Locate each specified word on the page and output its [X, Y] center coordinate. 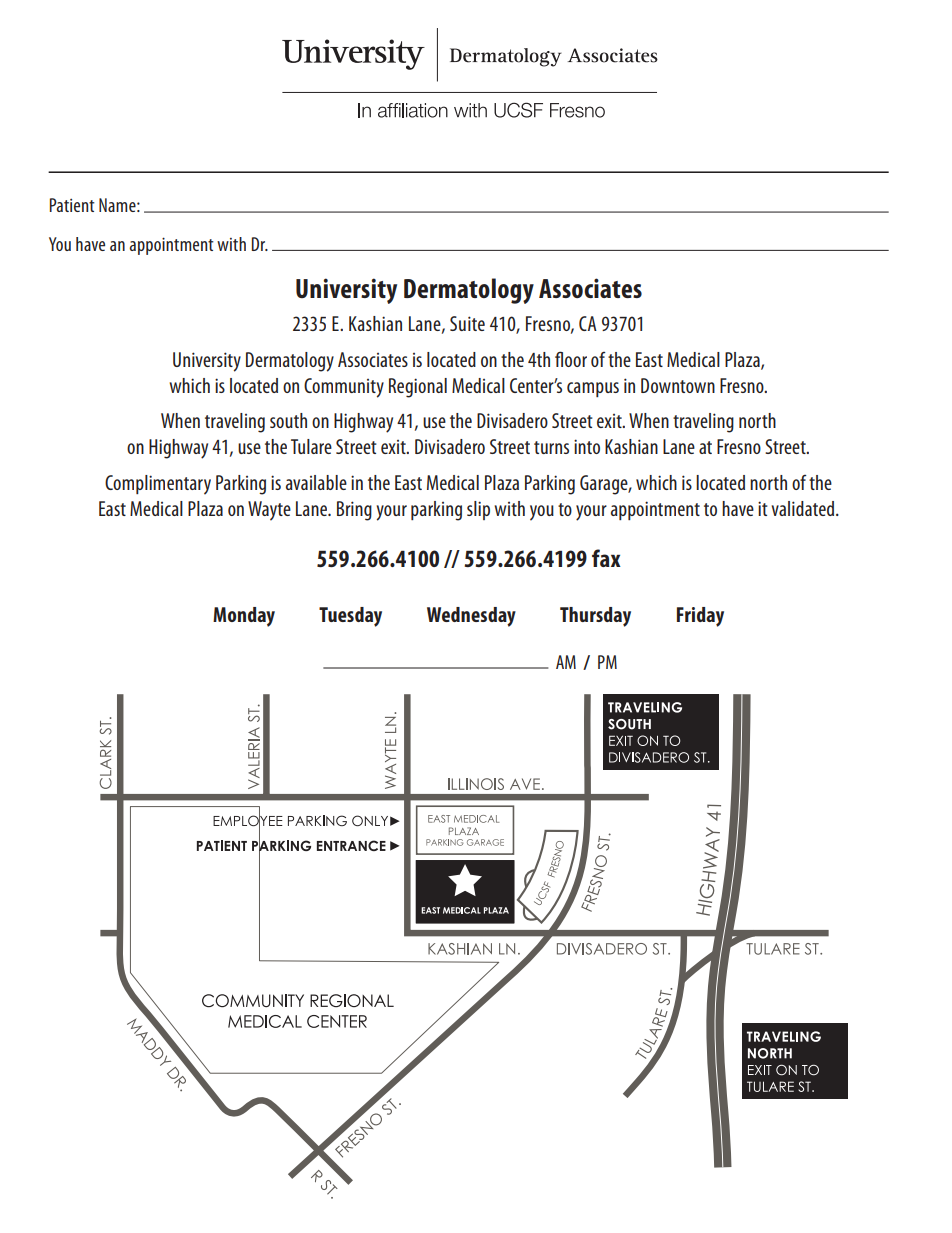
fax [606, 558]
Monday [244, 617]
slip [478, 510]
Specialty [368, 58]
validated [804, 508]
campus [593, 389]
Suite [467, 323]
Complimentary [158, 485]
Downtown [678, 385]
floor [571, 359]
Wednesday [471, 617]
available [316, 482]
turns [551, 447]
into [587, 446]
